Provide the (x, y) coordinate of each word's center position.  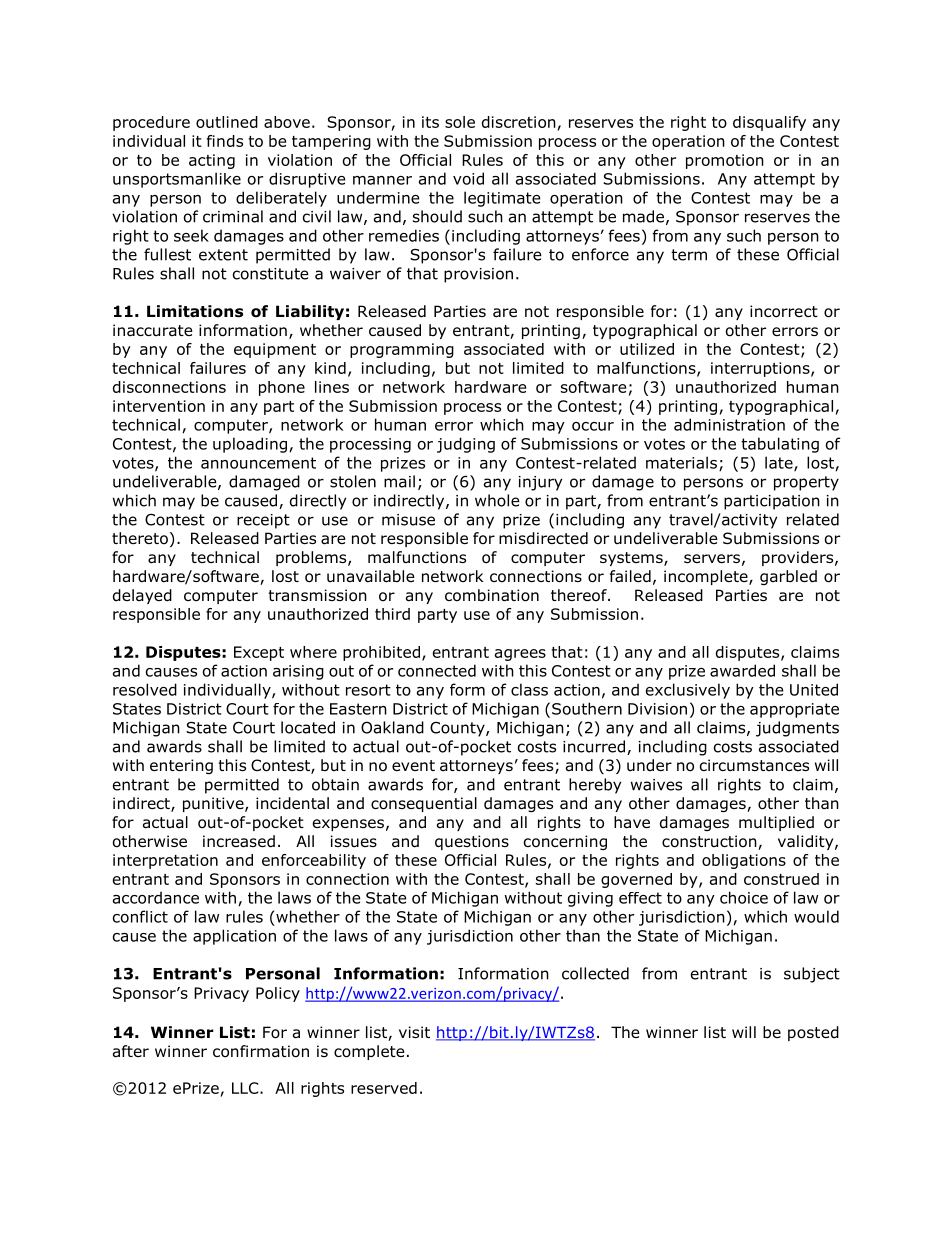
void (468, 178)
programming (402, 350)
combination (492, 595)
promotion (725, 161)
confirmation (261, 1051)
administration (729, 424)
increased (239, 841)
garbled (788, 577)
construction (710, 842)
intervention (159, 406)
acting (212, 161)
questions (472, 842)
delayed (142, 596)
